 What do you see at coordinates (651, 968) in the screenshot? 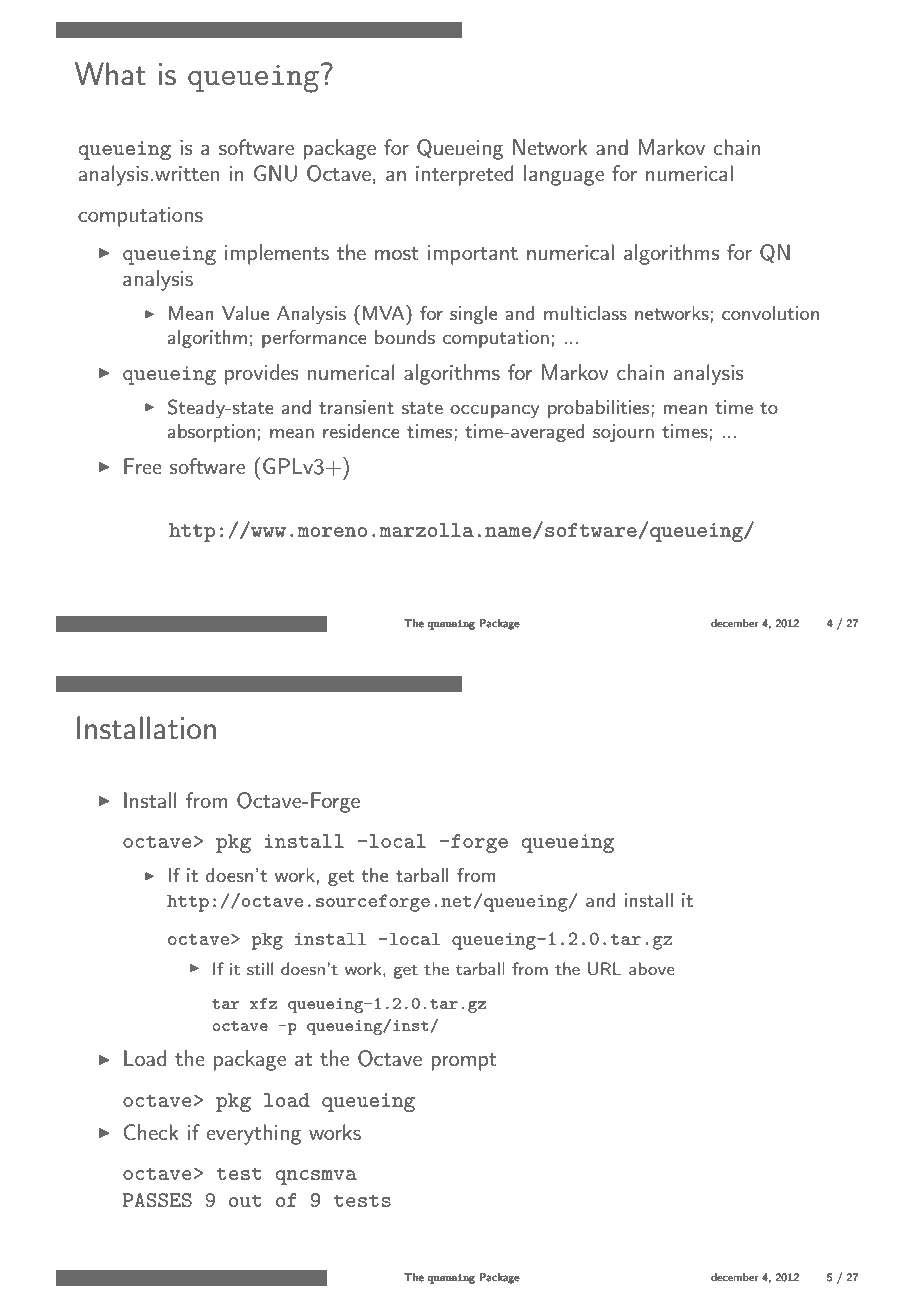
I see `above` at bounding box center [651, 968].
